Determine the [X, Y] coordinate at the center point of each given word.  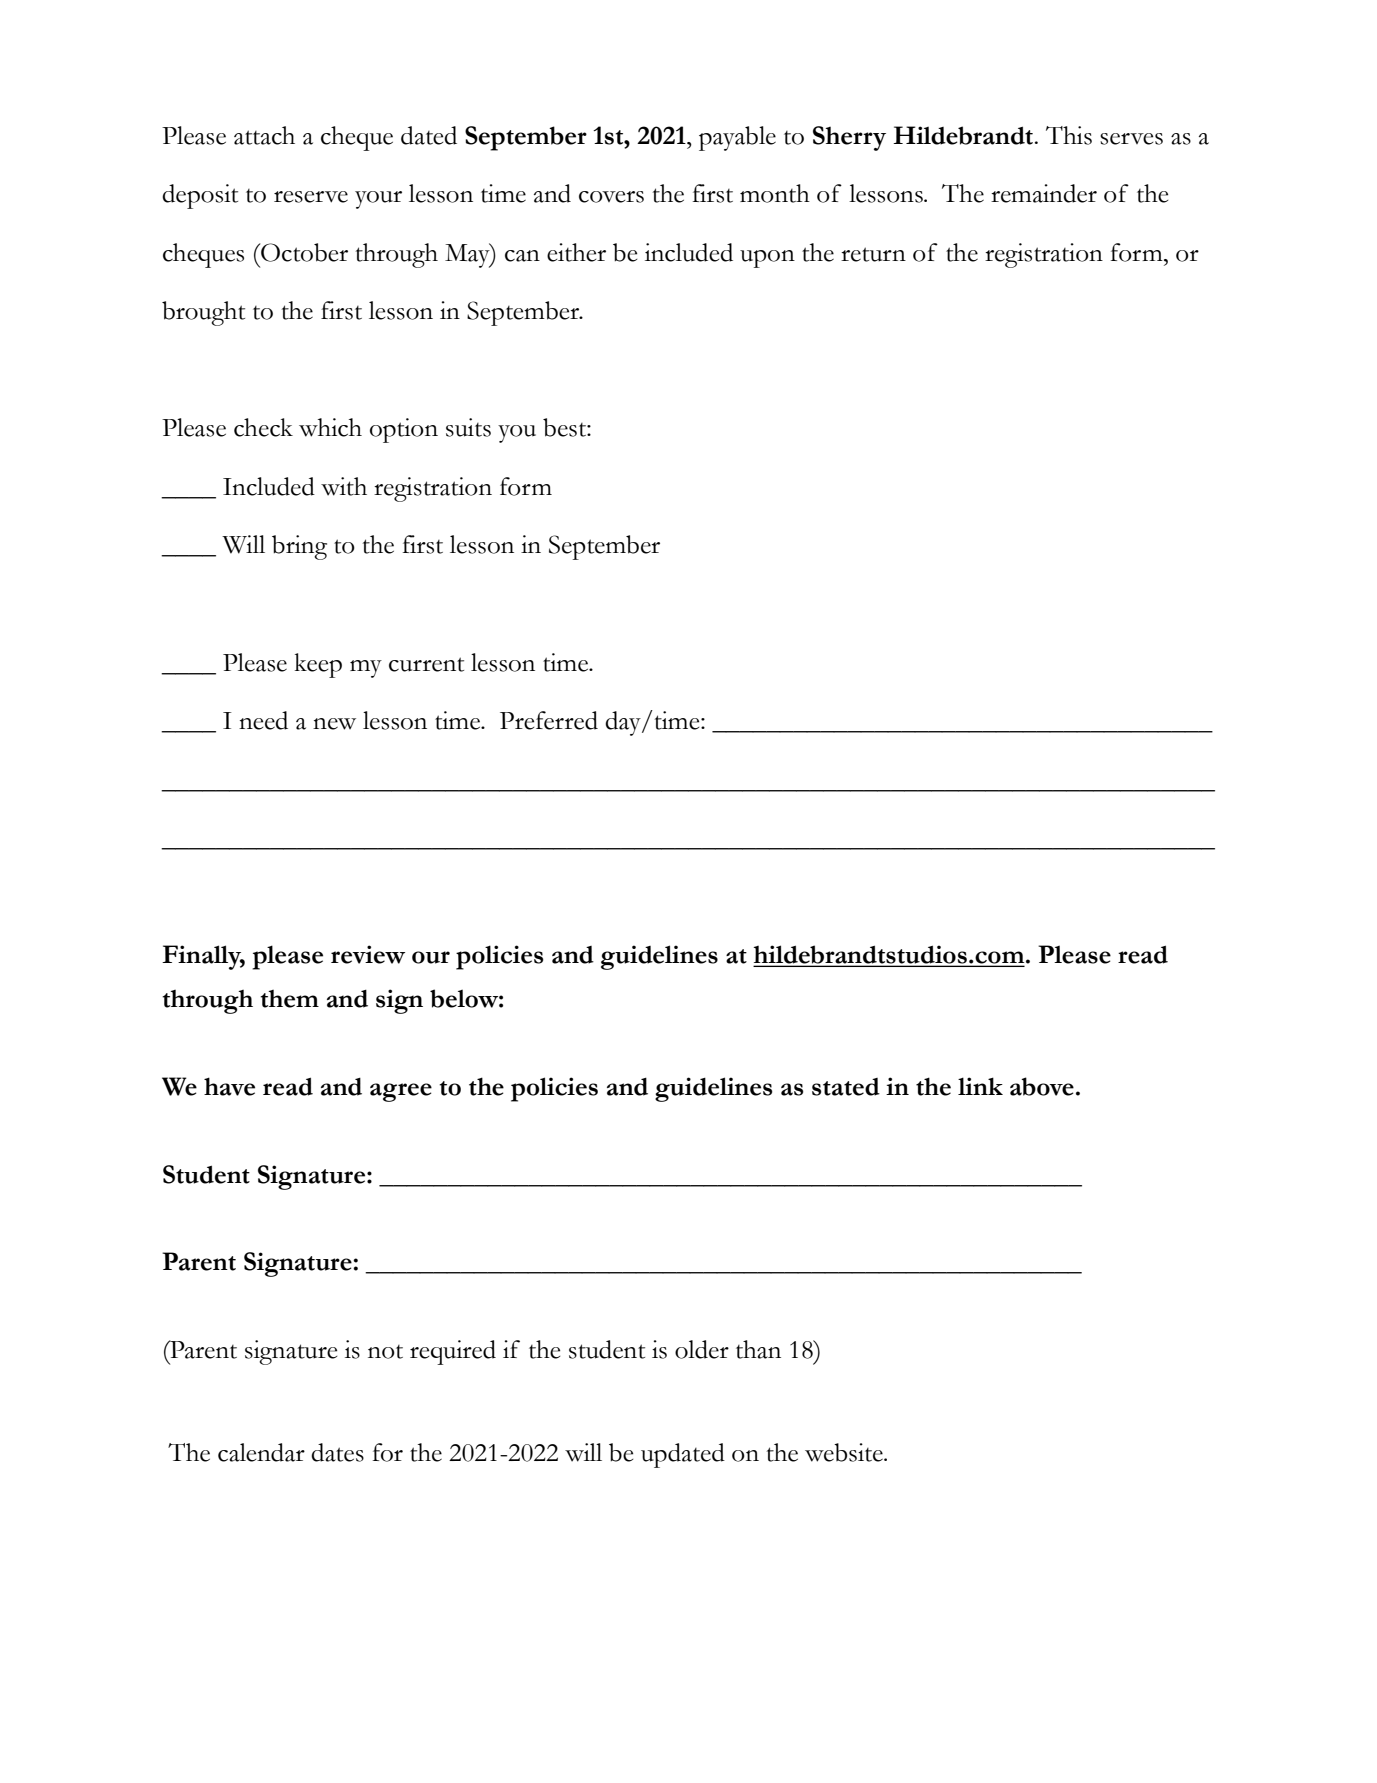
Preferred [549, 720]
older [702, 1349]
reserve [311, 197]
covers [611, 197]
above [1042, 1086]
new [334, 724]
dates [337, 1452]
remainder [1044, 193]
